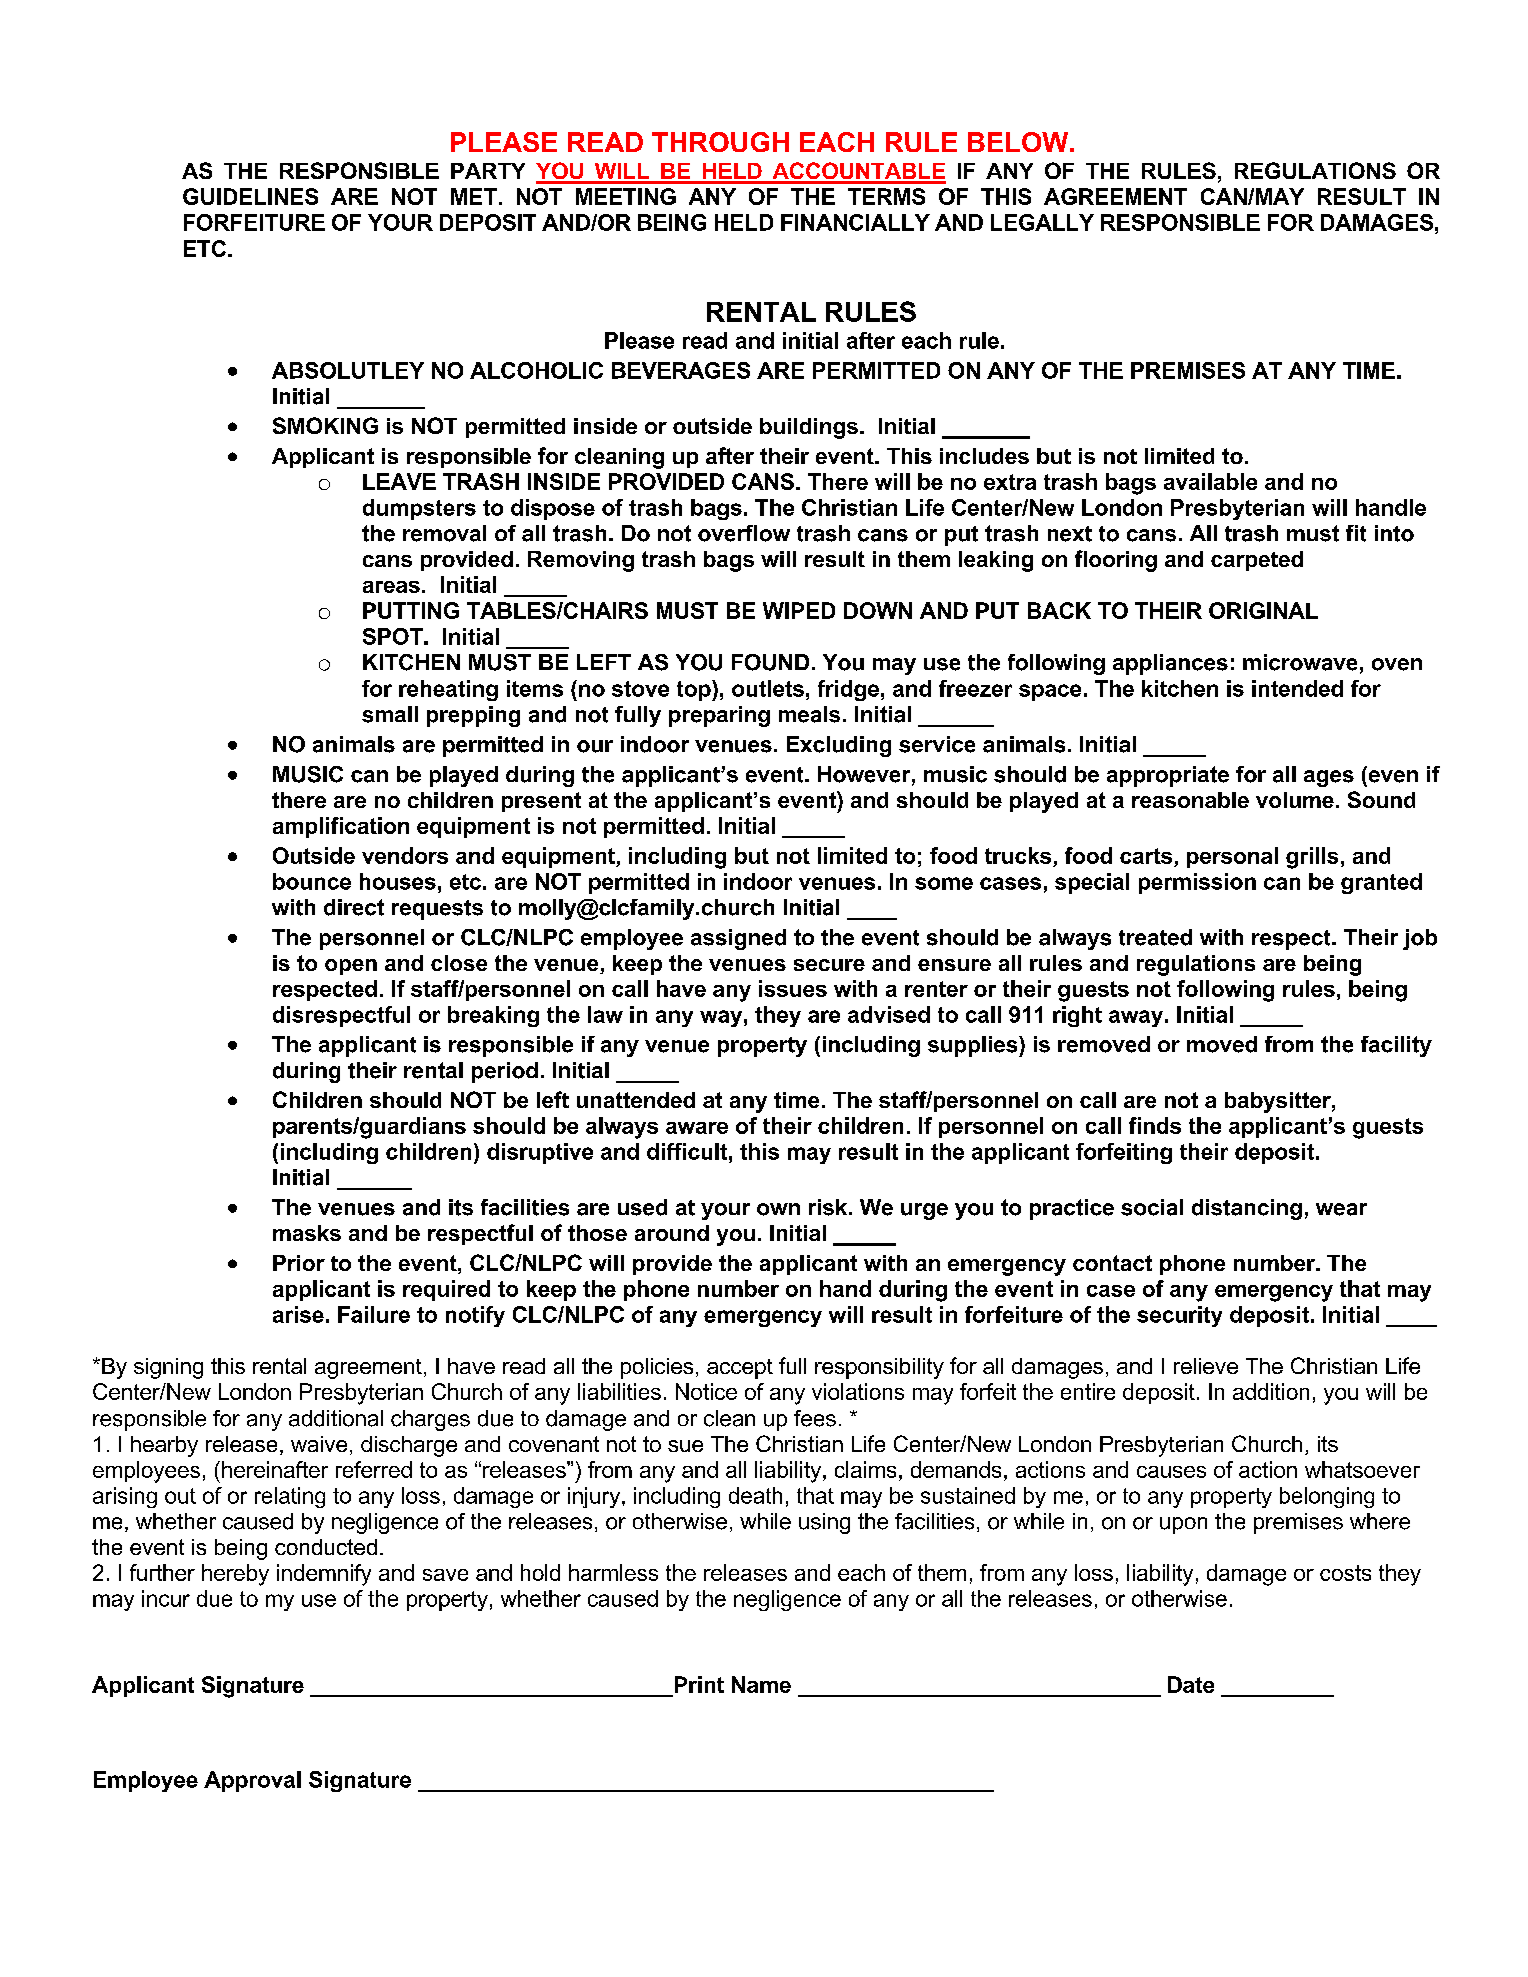 The image size is (1528, 1977). What do you see at coordinates (250, 196) in the screenshot?
I see `GUIDELINES` at bounding box center [250, 196].
